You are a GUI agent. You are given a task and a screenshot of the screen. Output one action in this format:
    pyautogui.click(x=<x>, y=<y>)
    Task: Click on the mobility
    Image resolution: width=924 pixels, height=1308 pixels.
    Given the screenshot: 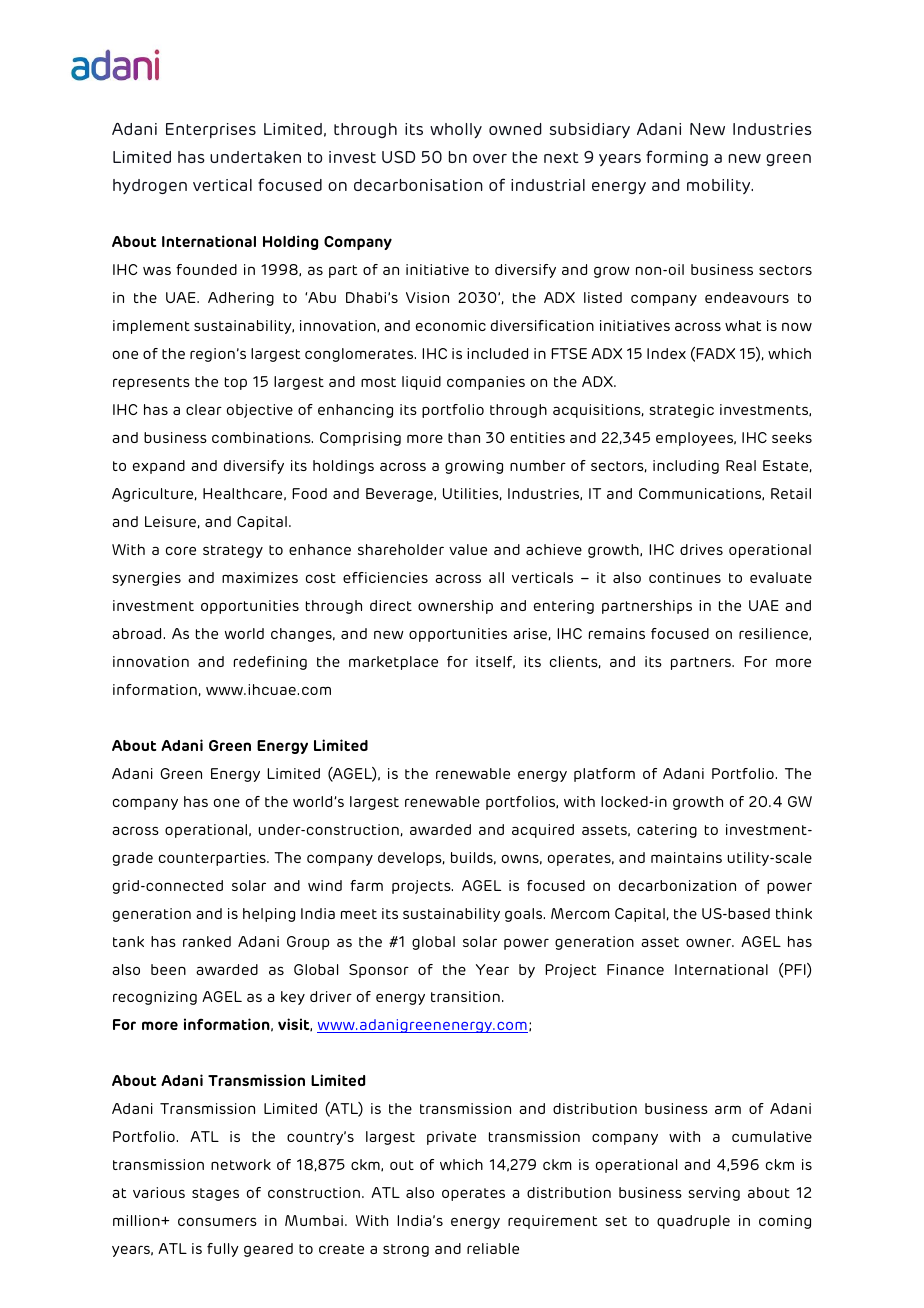 What is the action you would take?
    pyautogui.click(x=720, y=186)
